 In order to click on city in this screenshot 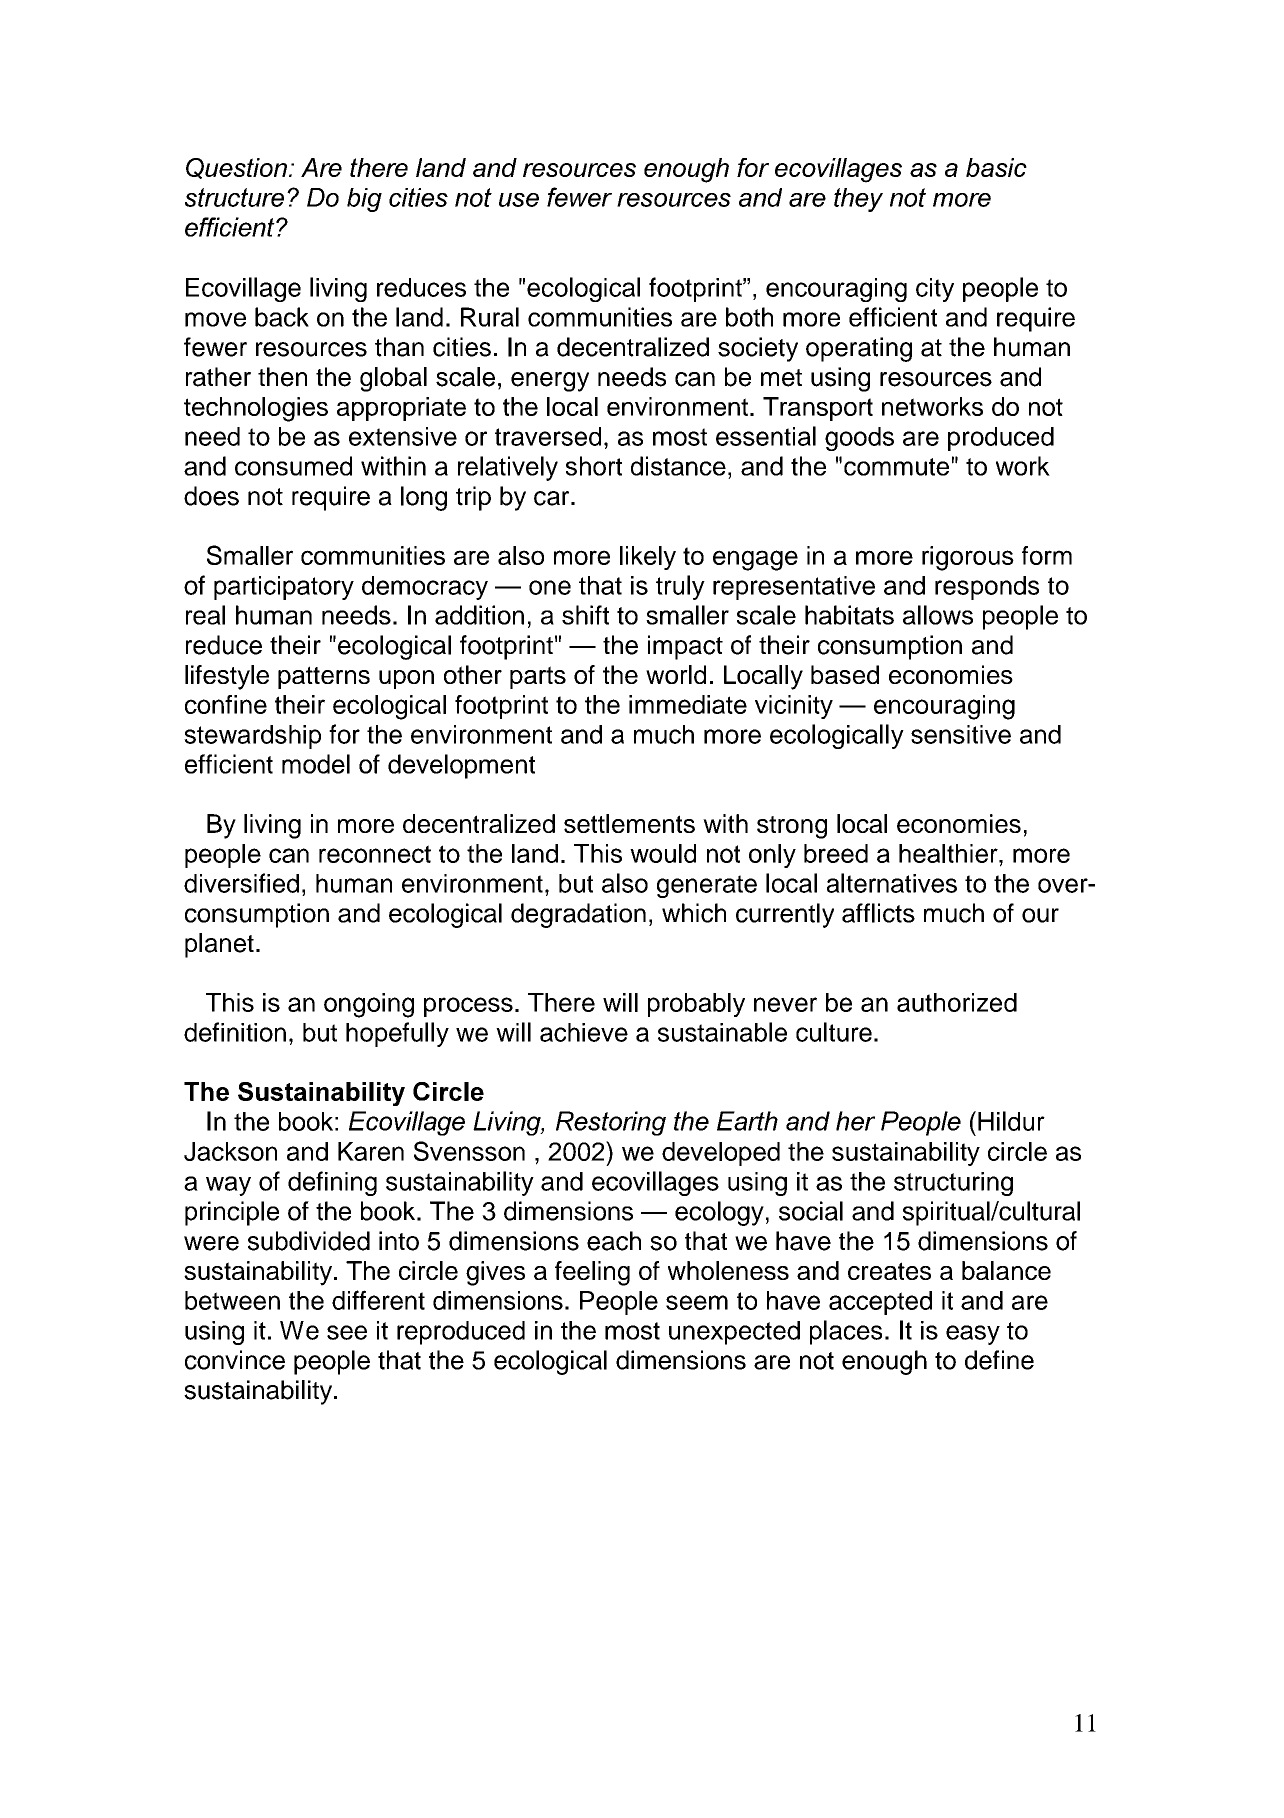, I will do `click(935, 290)`.
